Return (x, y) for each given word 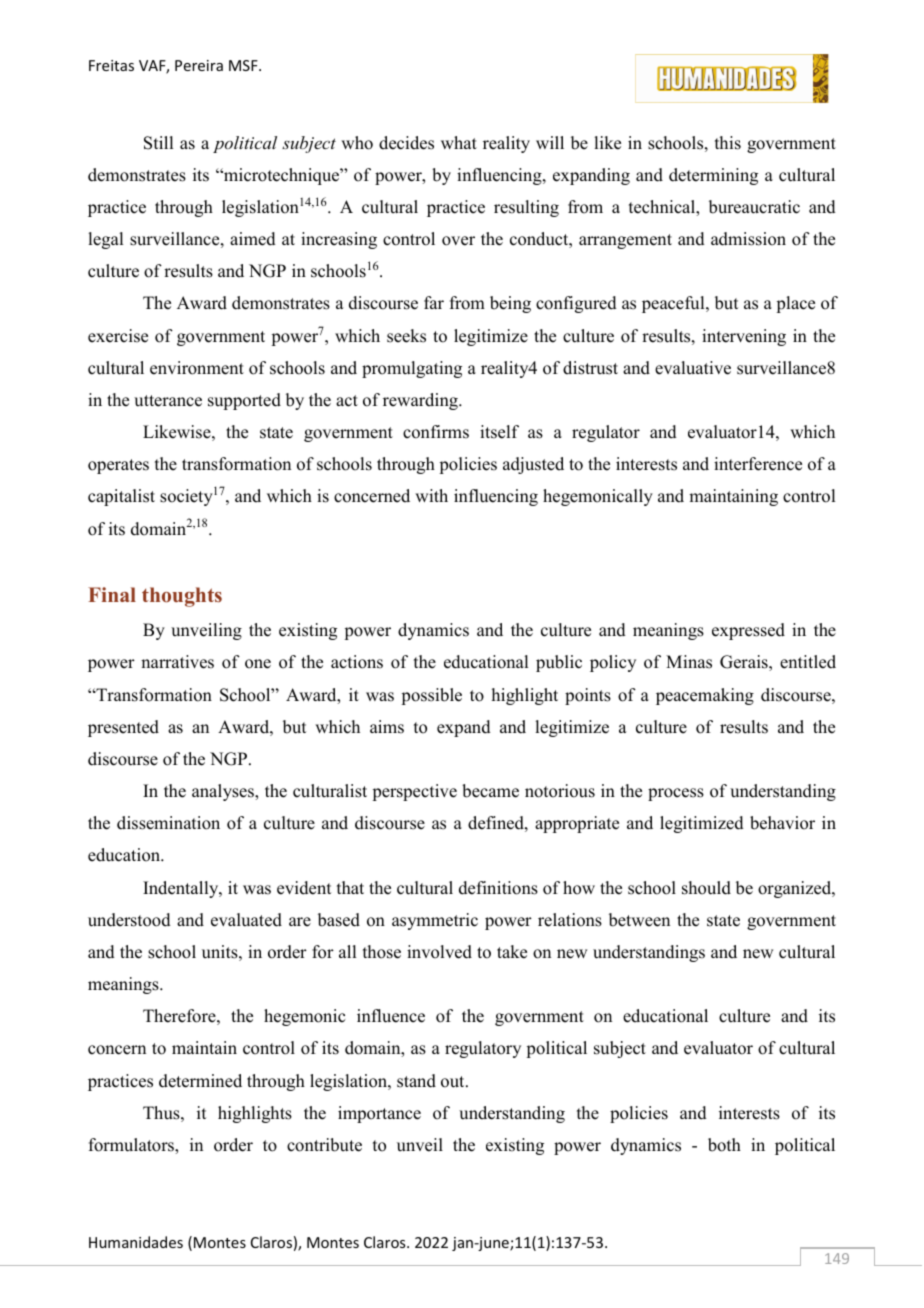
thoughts (182, 597)
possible (431, 696)
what (459, 142)
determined (200, 1081)
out (454, 1082)
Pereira (199, 65)
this (728, 143)
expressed (748, 631)
